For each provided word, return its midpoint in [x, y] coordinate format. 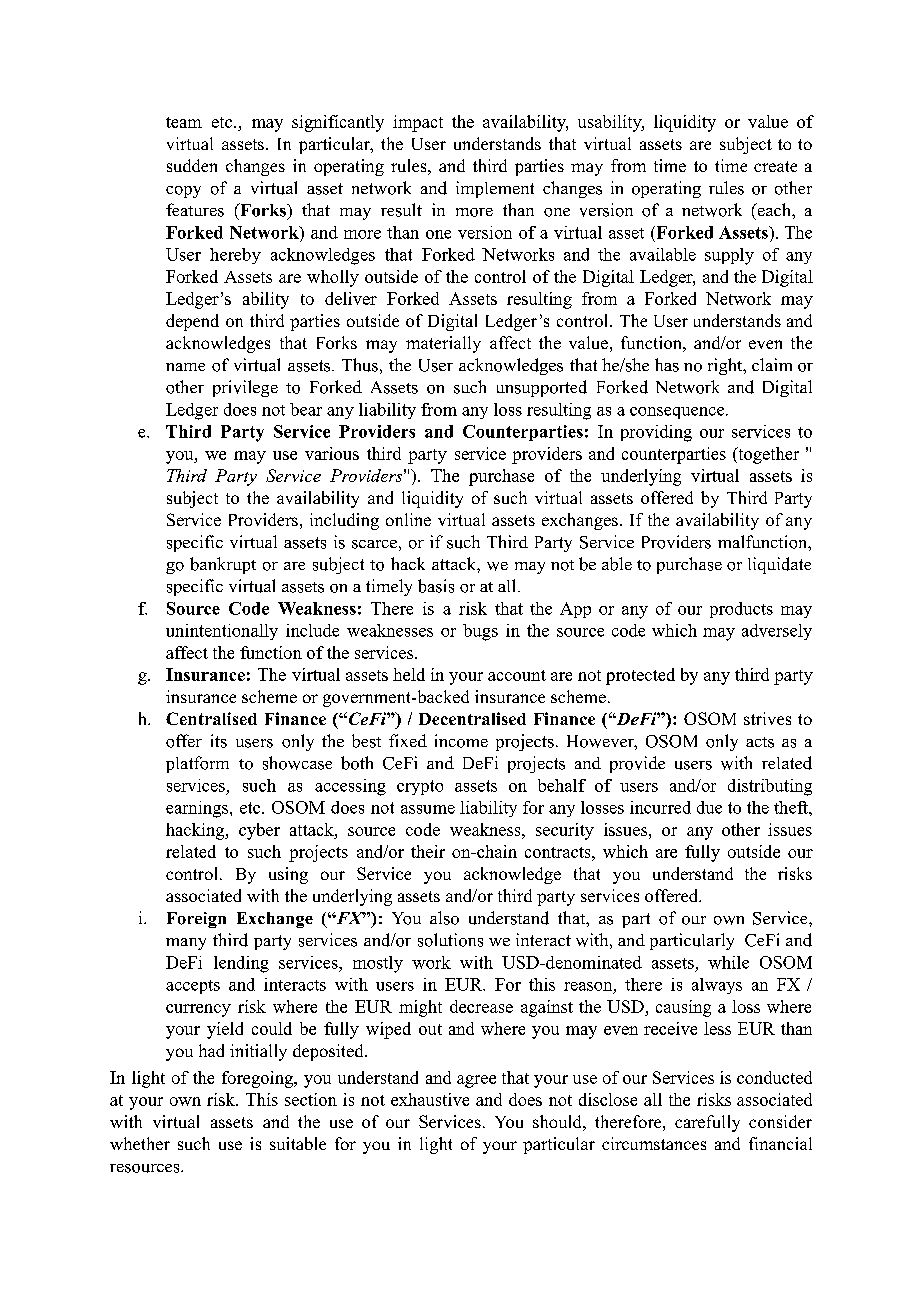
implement [495, 189]
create [775, 166]
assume [428, 809]
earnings [197, 809]
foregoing [258, 1079]
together [767, 455]
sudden [192, 165]
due [709, 807]
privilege [245, 388]
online [408, 519]
